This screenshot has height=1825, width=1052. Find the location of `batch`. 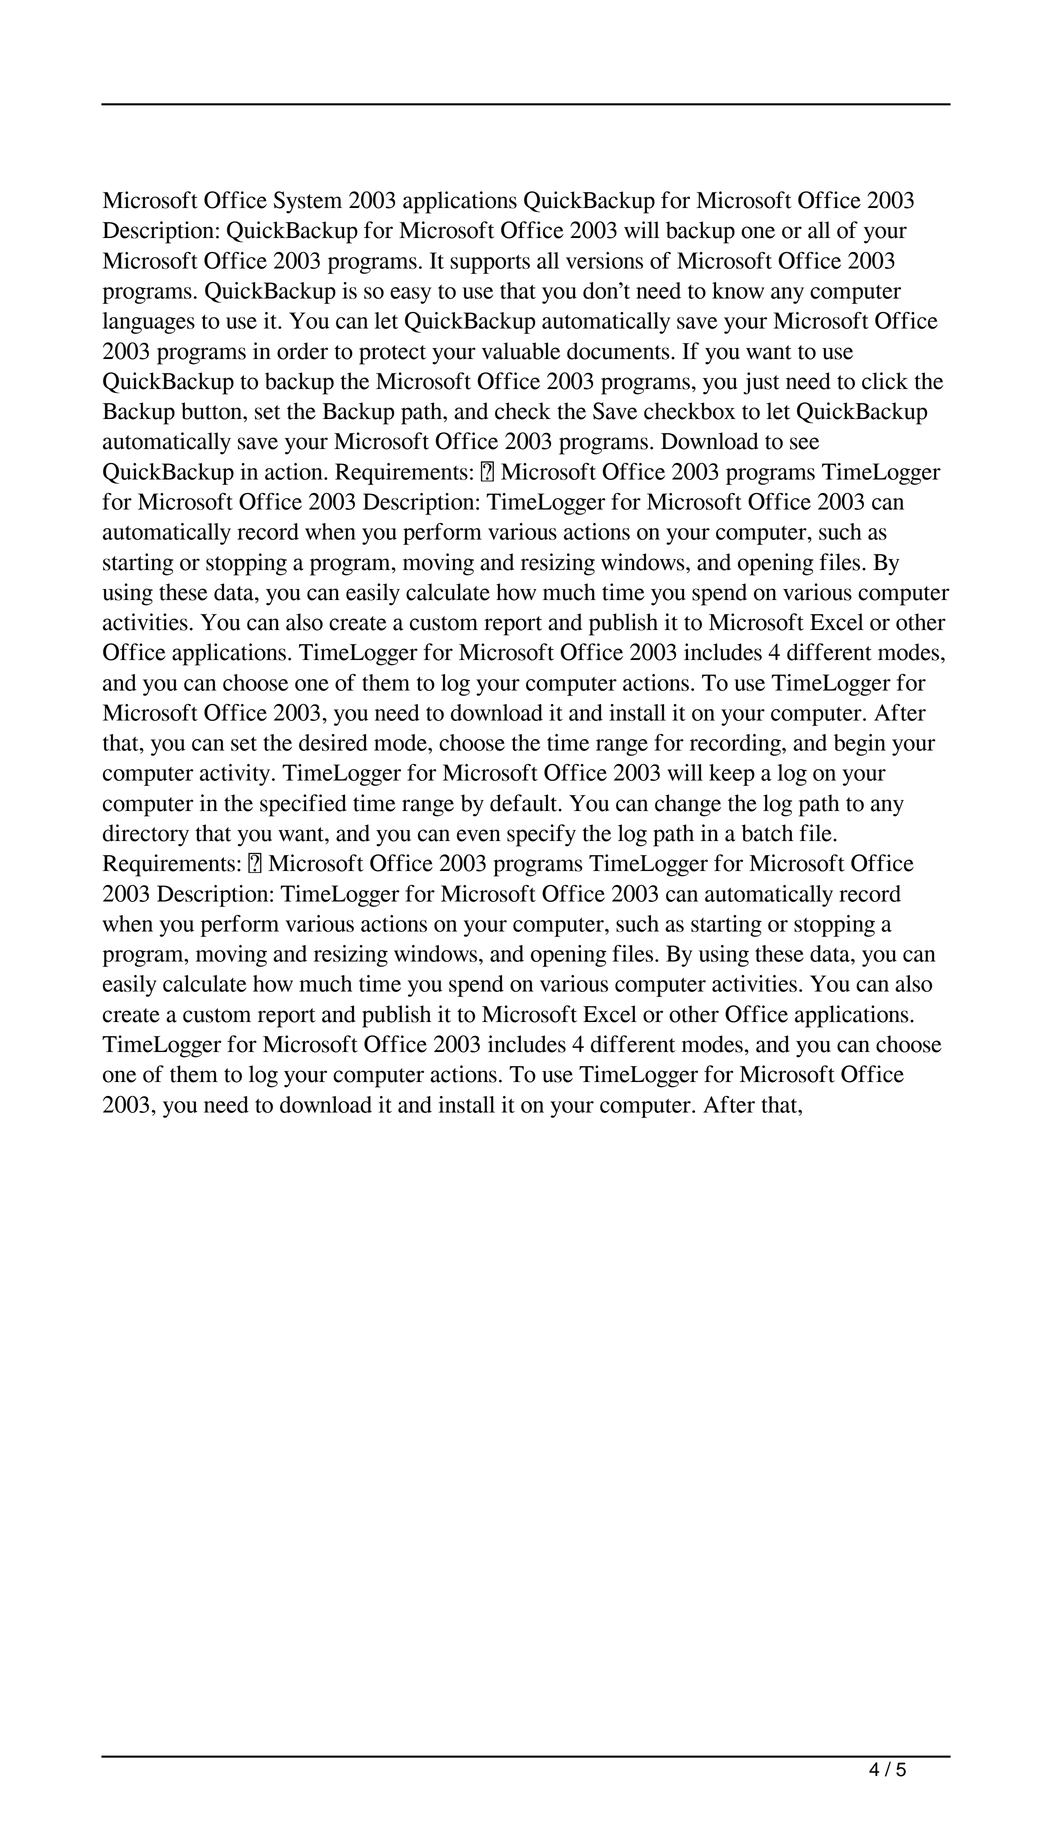

batch is located at coordinates (767, 833).
